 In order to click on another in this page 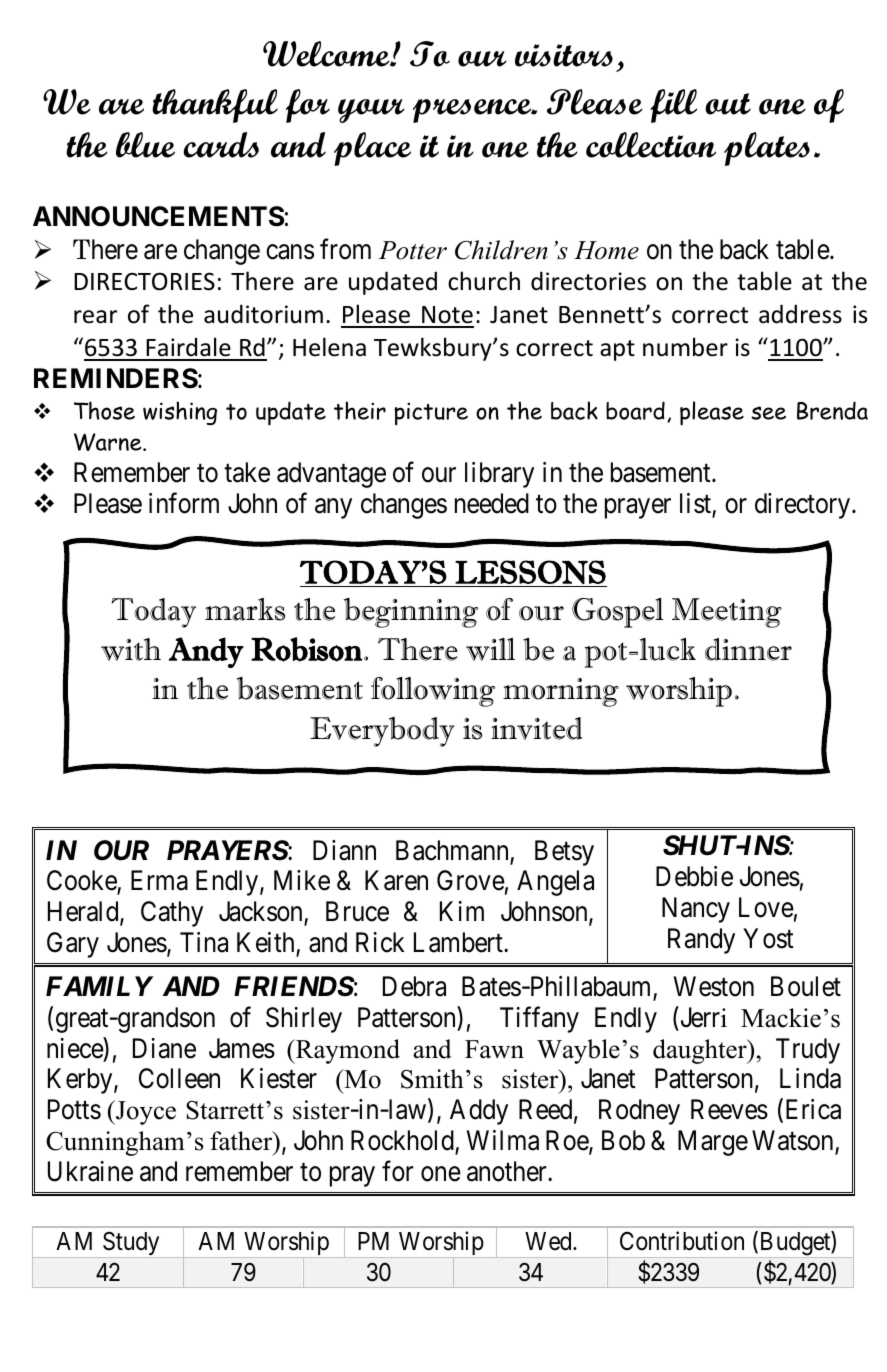, I will do `click(508, 1171)`.
